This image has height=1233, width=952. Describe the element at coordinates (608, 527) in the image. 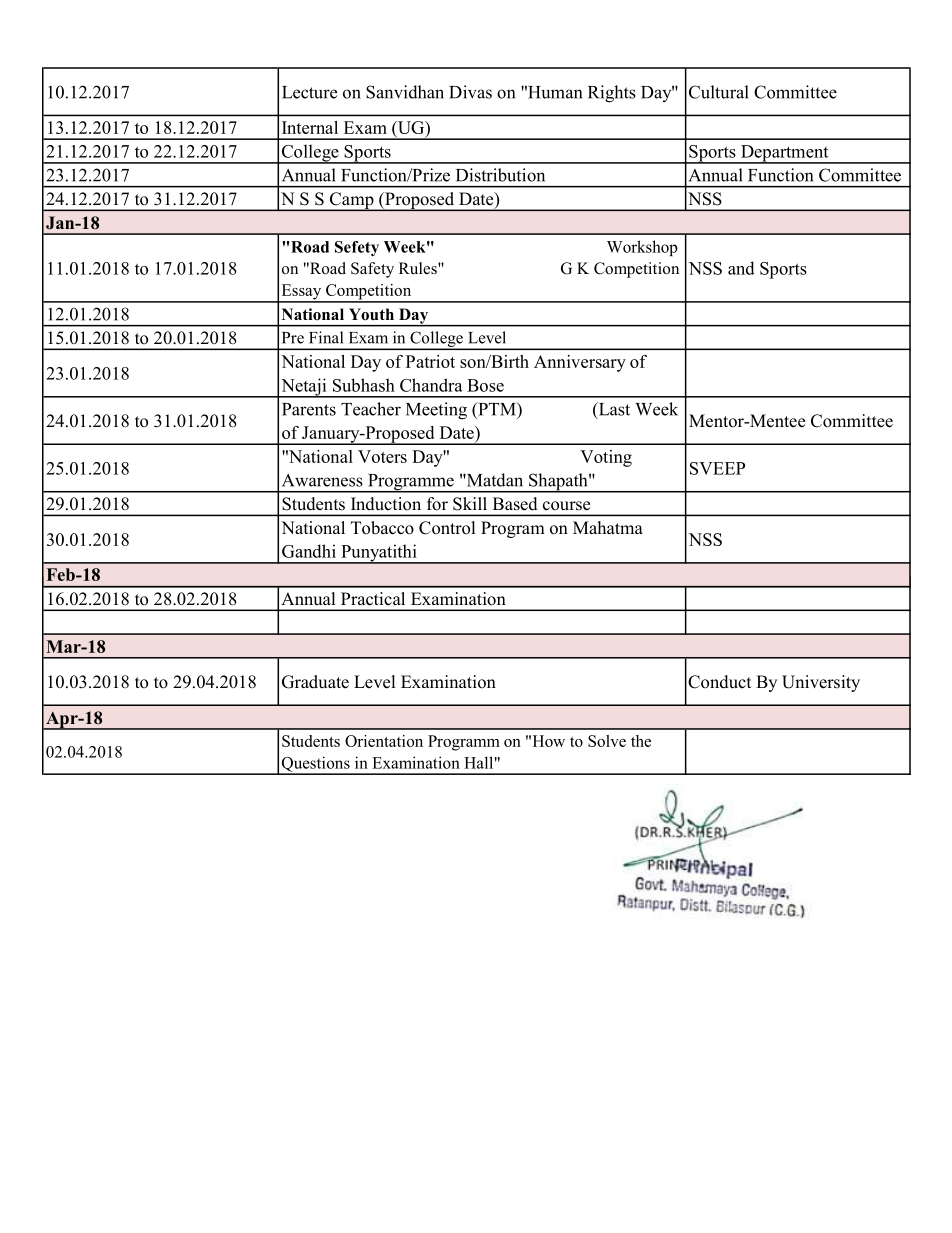

I see `Mahatma` at that location.
